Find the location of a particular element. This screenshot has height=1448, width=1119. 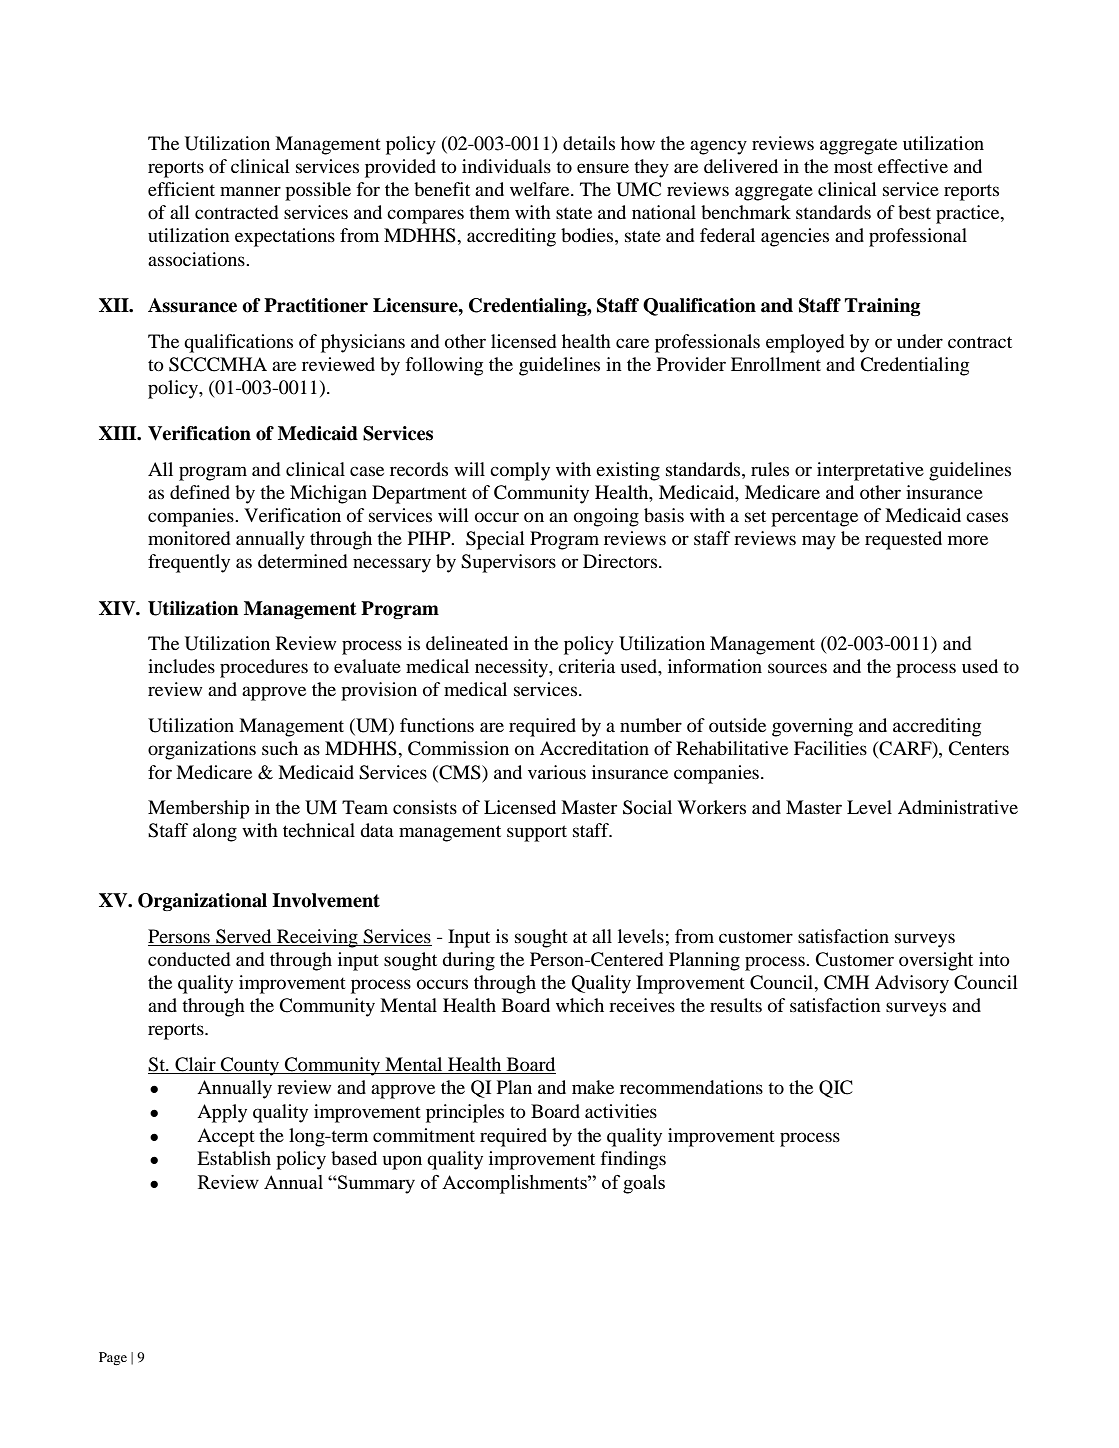

Clair is located at coordinates (195, 1065).
